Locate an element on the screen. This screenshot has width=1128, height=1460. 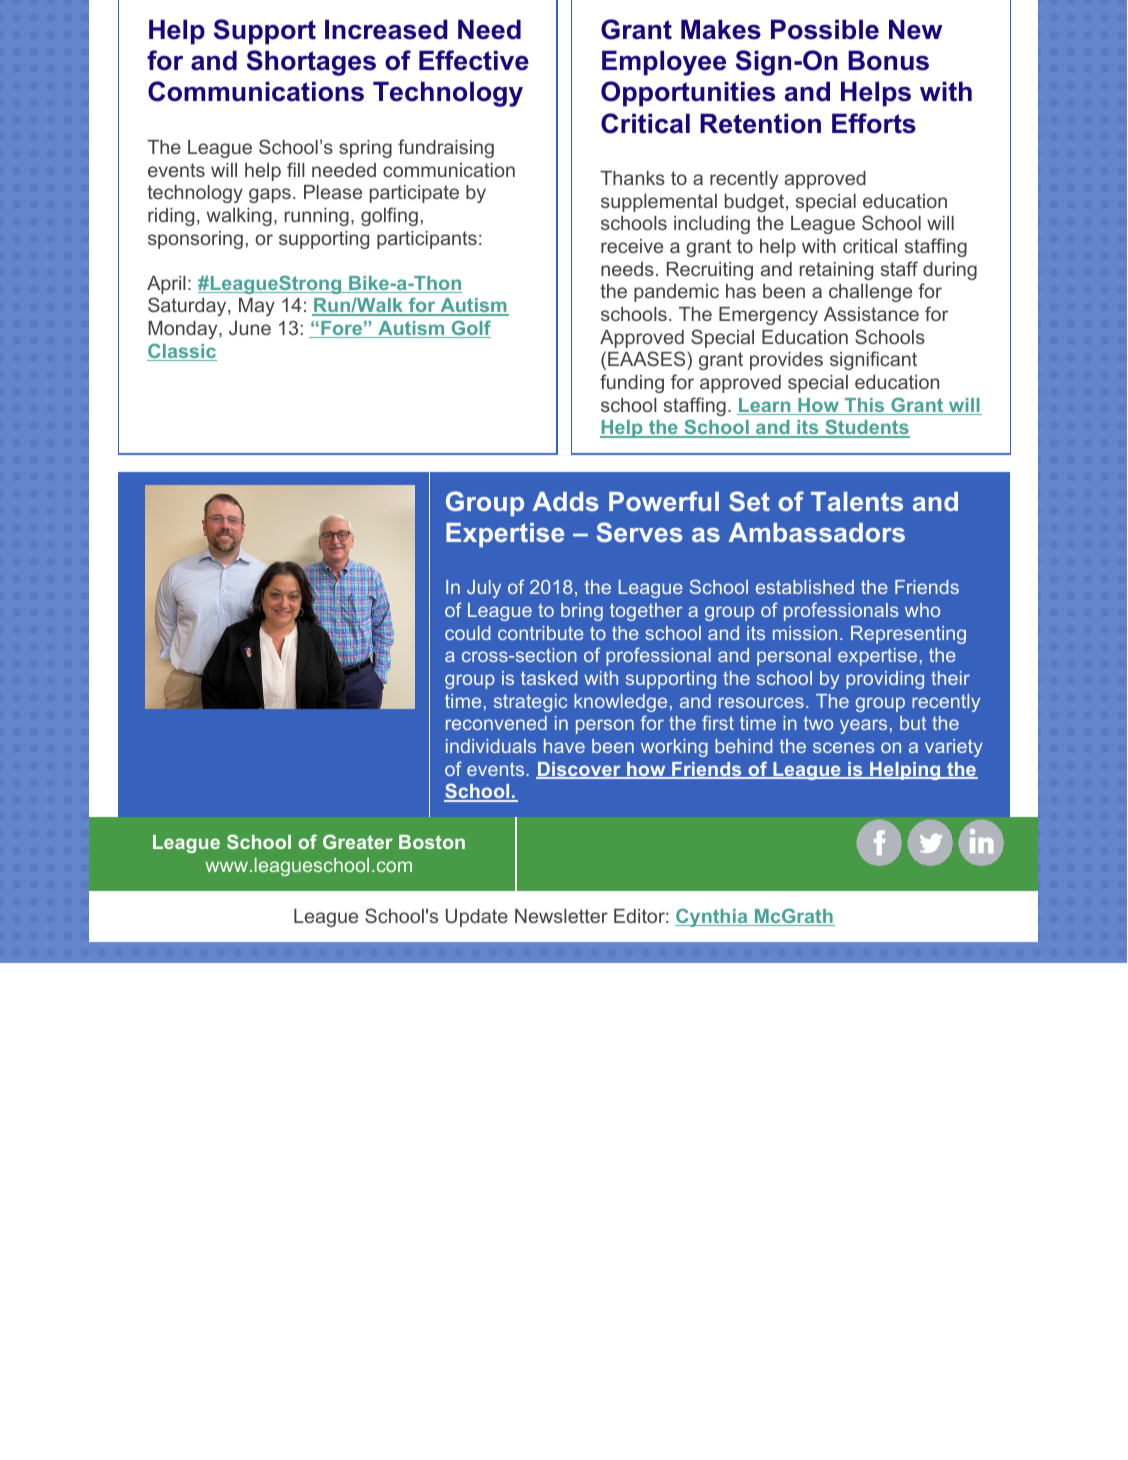
could is located at coordinates (467, 633).
